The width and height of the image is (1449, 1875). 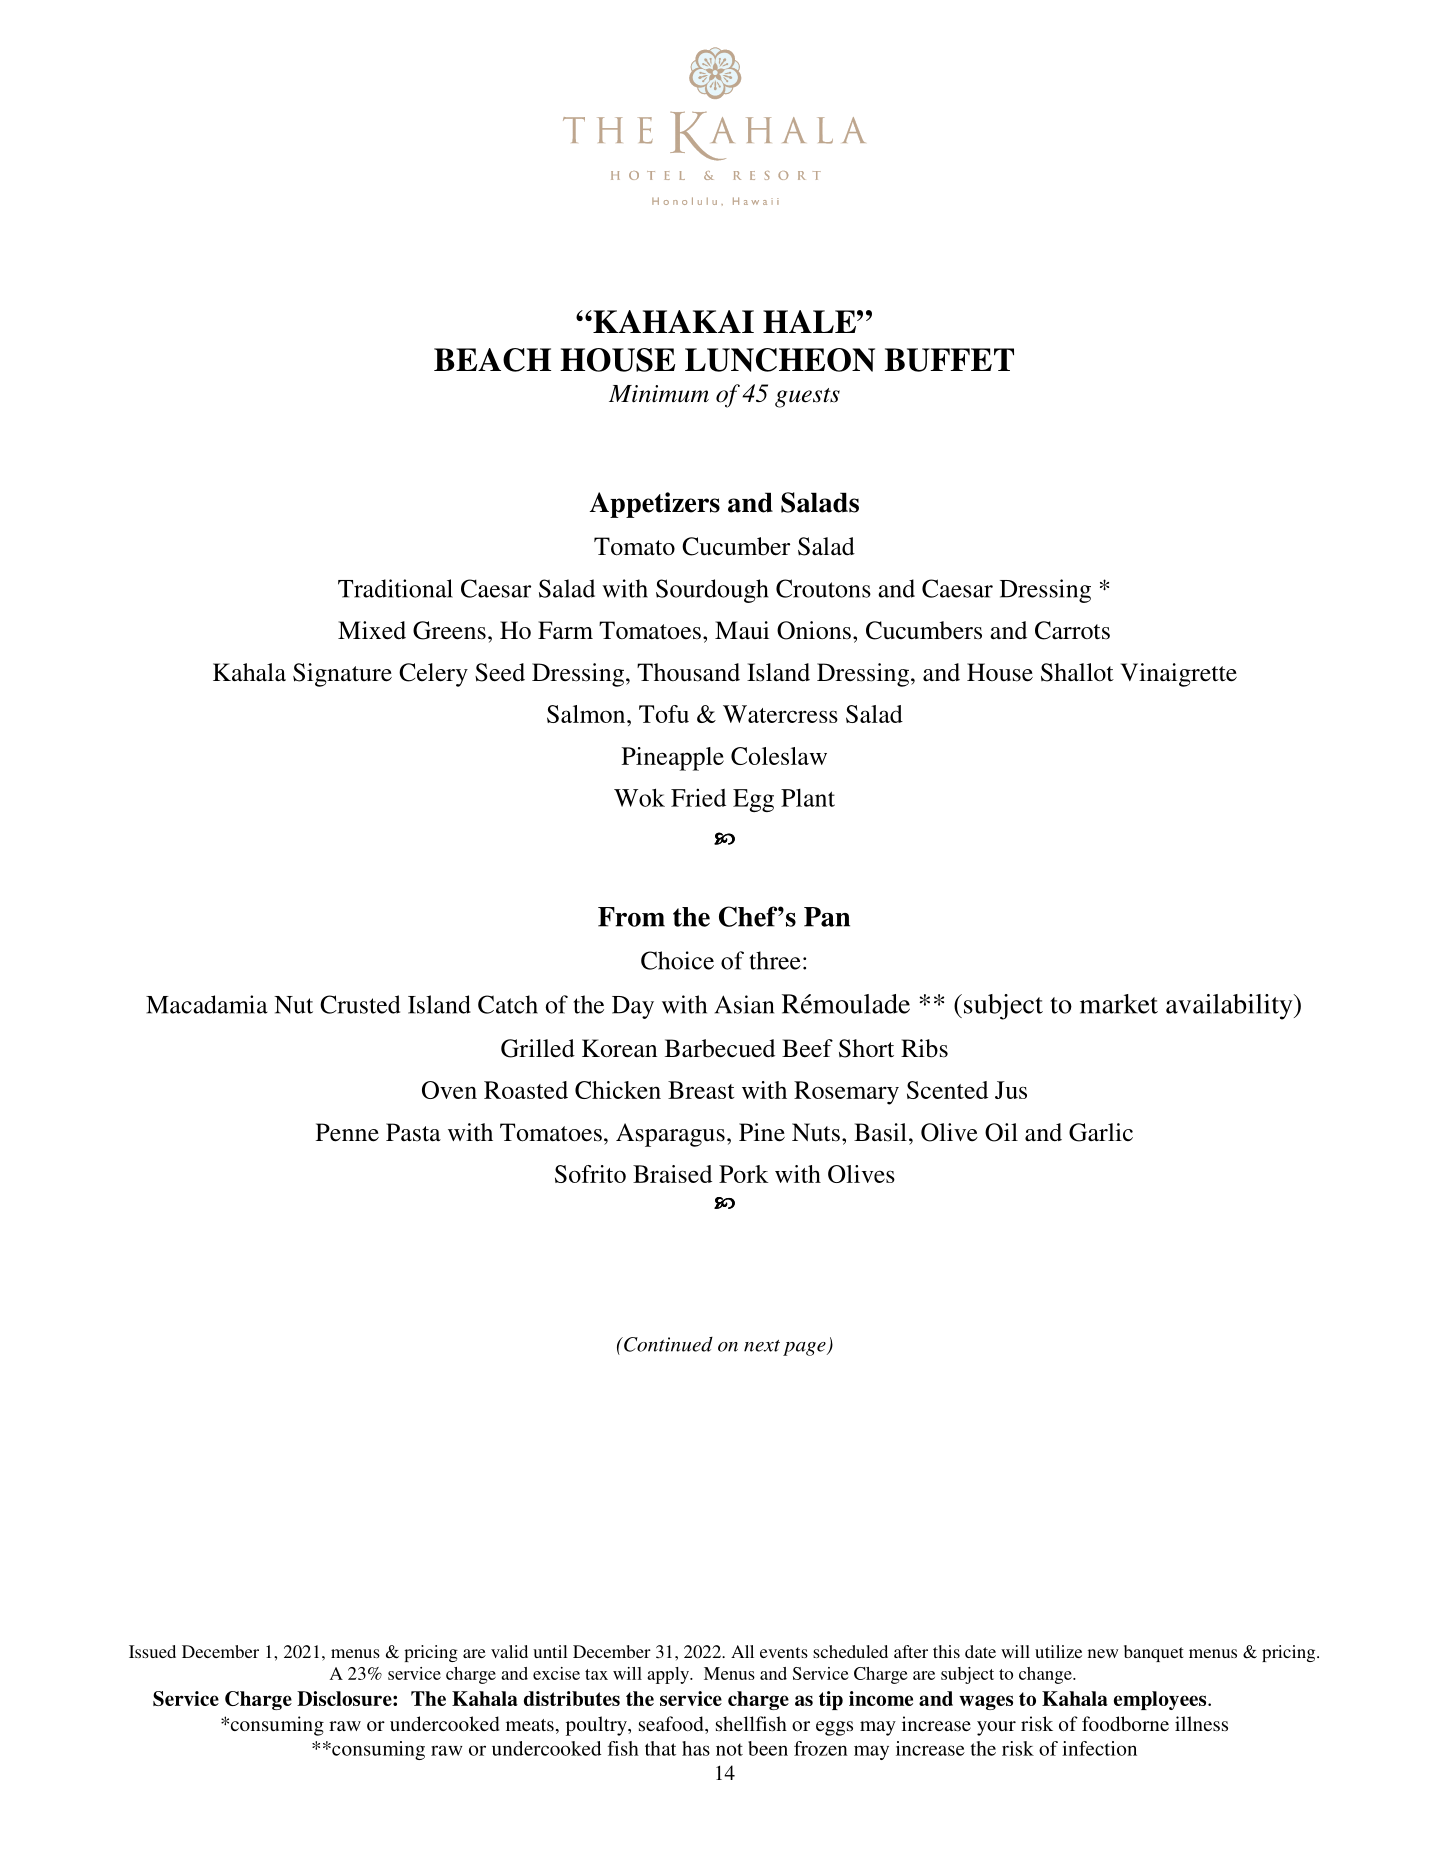 What do you see at coordinates (1001, 1132) in the image?
I see `Oil` at bounding box center [1001, 1132].
